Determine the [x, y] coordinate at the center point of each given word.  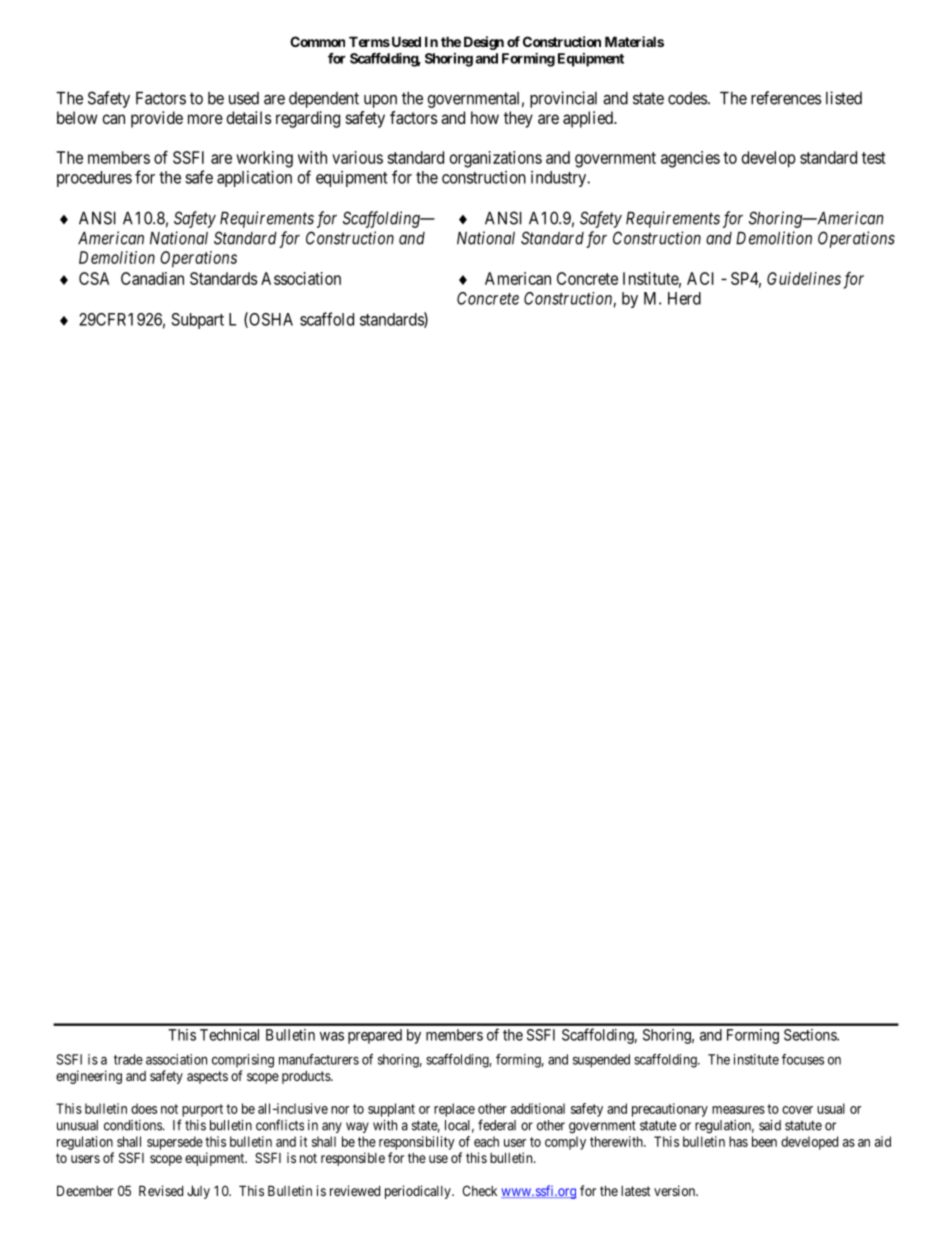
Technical [229, 1035]
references [786, 98]
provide [157, 119]
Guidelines [804, 278]
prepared [375, 1036]
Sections [811, 1035]
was [332, 1036]
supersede [175, 1143]
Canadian [152, 278]
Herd [684, 298]
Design [484, 43]
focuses [803, 1059]
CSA [94, 278]
